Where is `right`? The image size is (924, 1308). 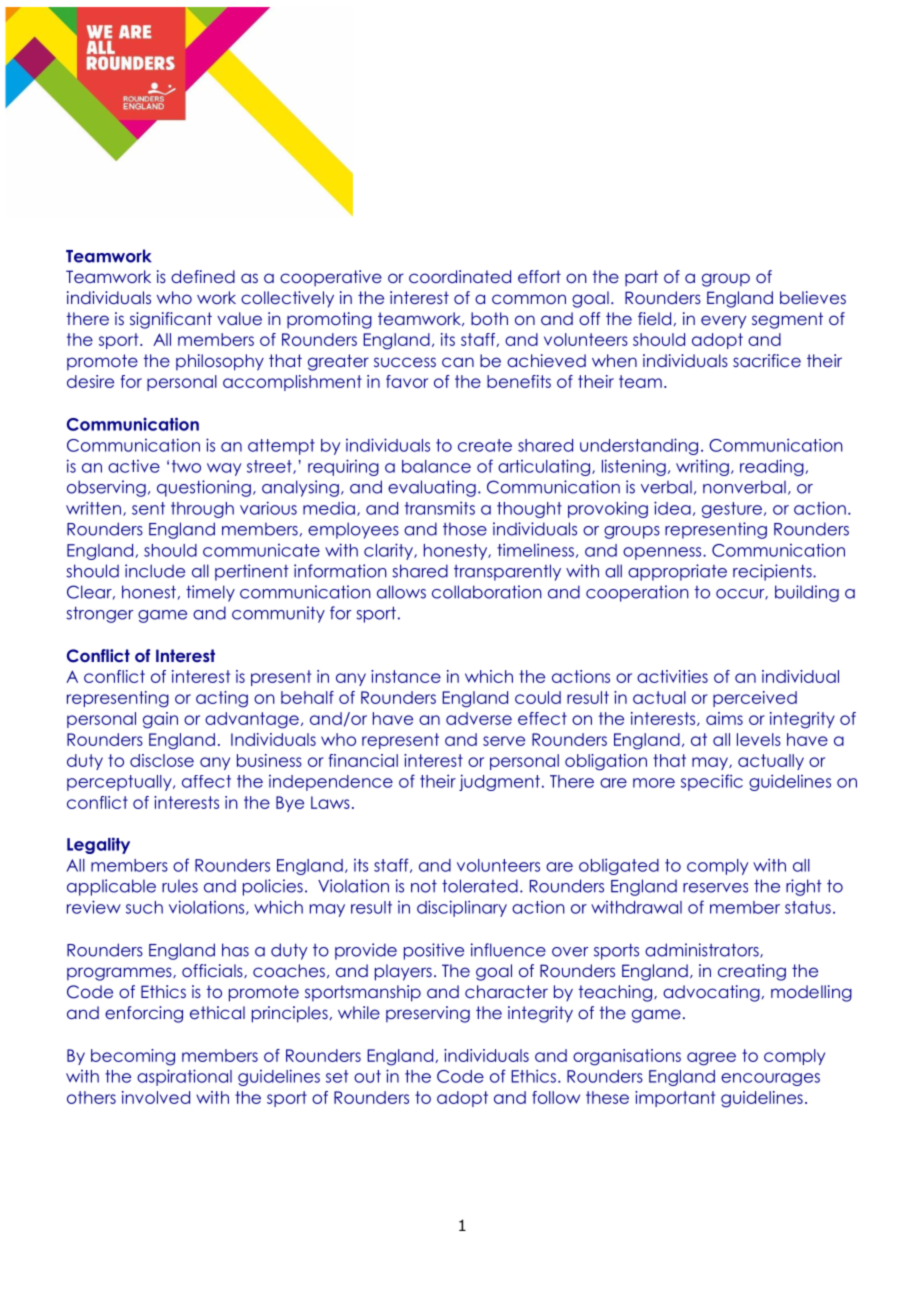
right is located at coordinates (804, 887).
